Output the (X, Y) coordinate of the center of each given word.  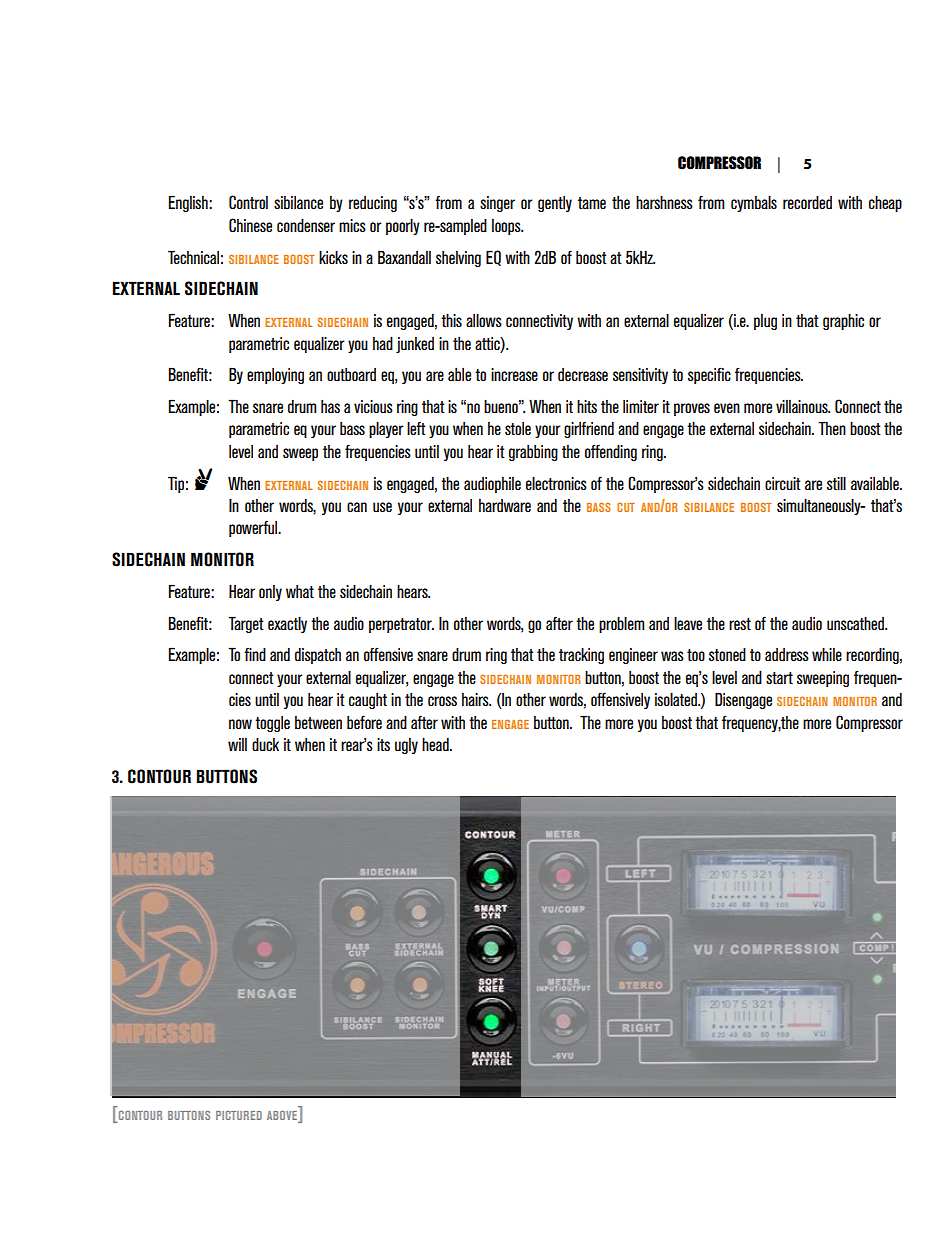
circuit (783, 483)
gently (555, 204)
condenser (306, 225)
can (357, 507)
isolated (677, 699)
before (364, 722)
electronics (556, 483)
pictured (239, 1115)
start (779, 678)
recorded (807, 202)
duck (265, 744)
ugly (406, 746)
